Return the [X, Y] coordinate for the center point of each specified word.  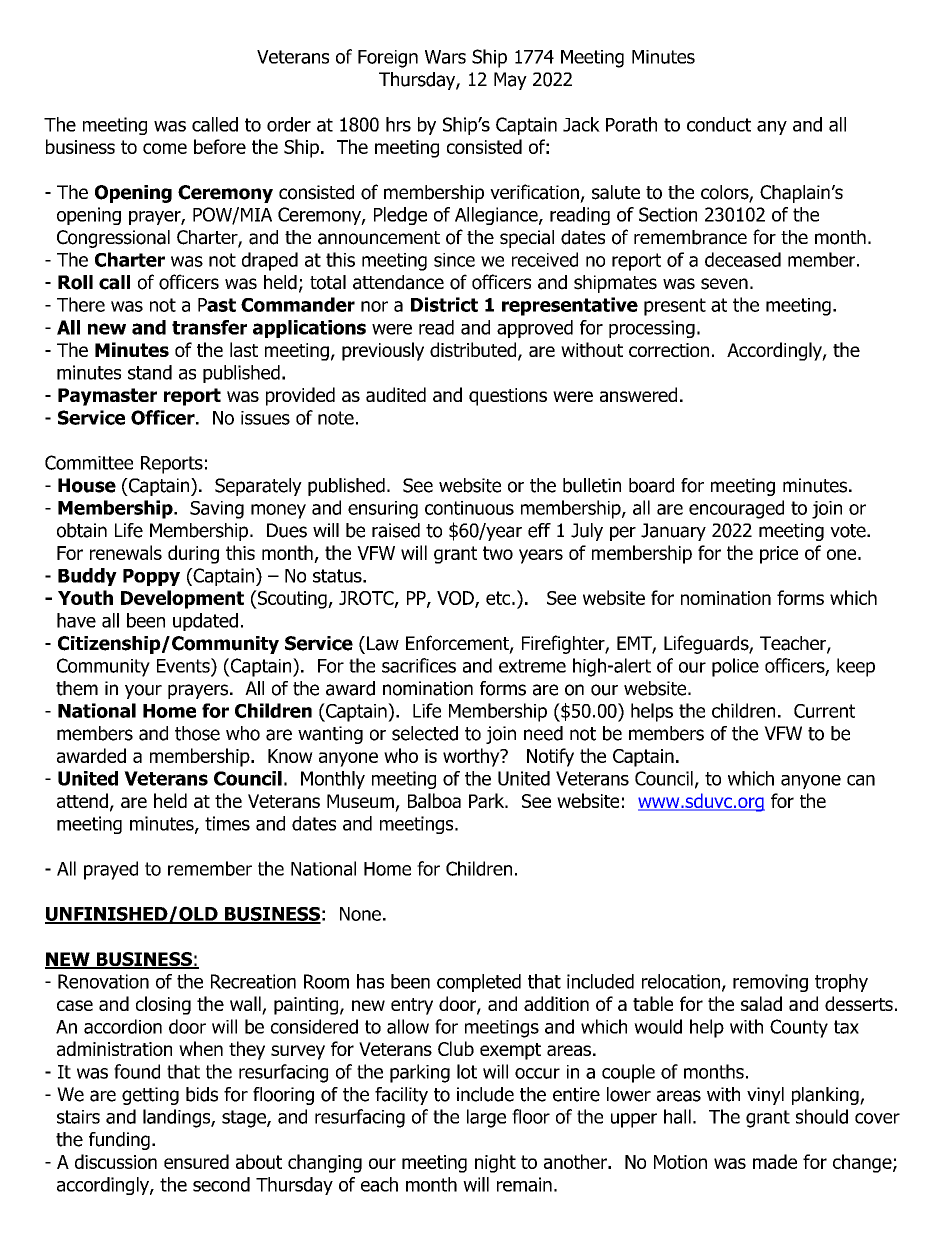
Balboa [434, 800]
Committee [89, 462]
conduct [719, 124]
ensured [196, 1161]
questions [508, 397]
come [165, 148]
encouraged [736, 509]
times [227, 823]
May [510, 81]
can [861, 780]
